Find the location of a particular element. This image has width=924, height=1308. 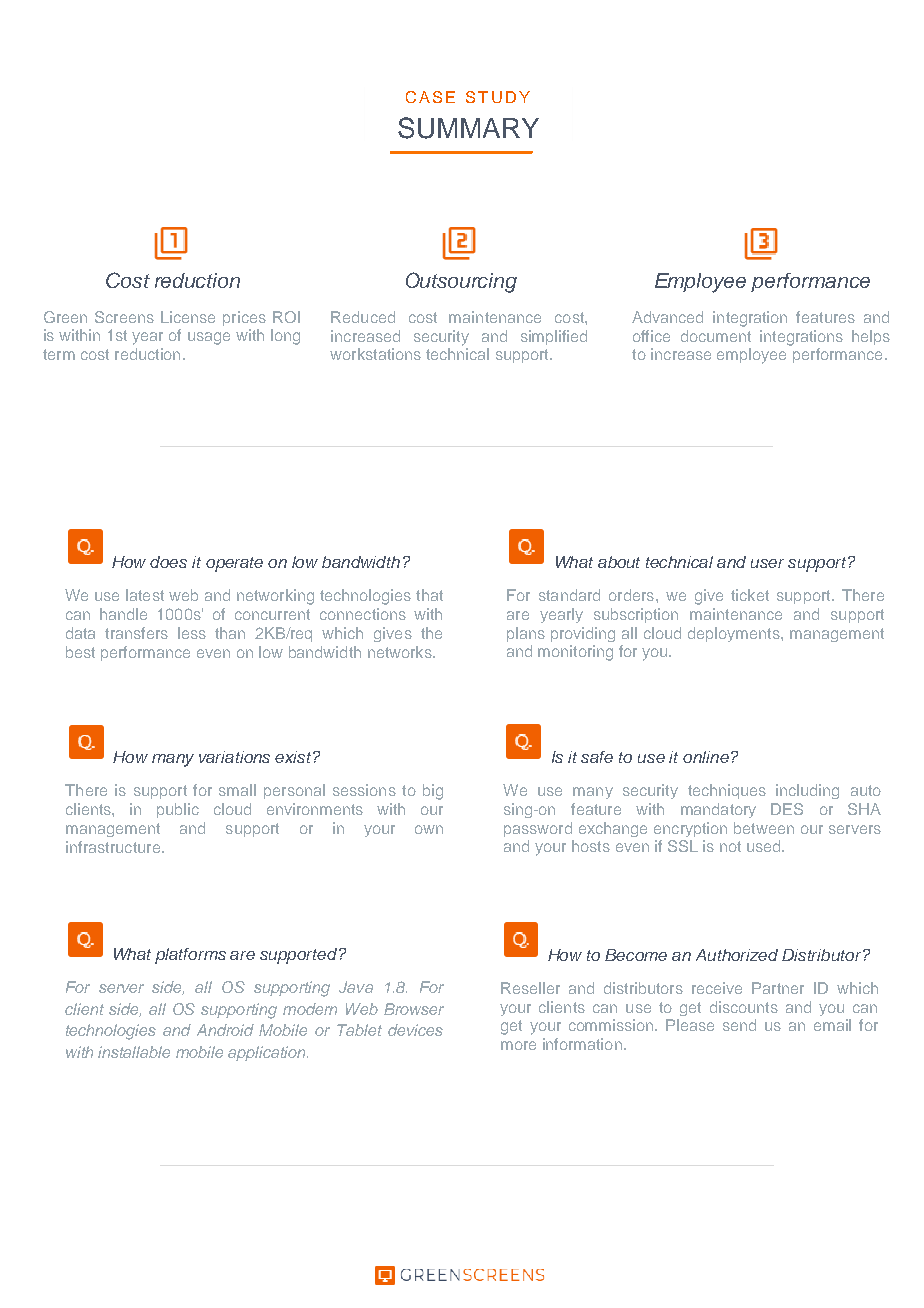

Advanced is located at coordinates (667, 317).
